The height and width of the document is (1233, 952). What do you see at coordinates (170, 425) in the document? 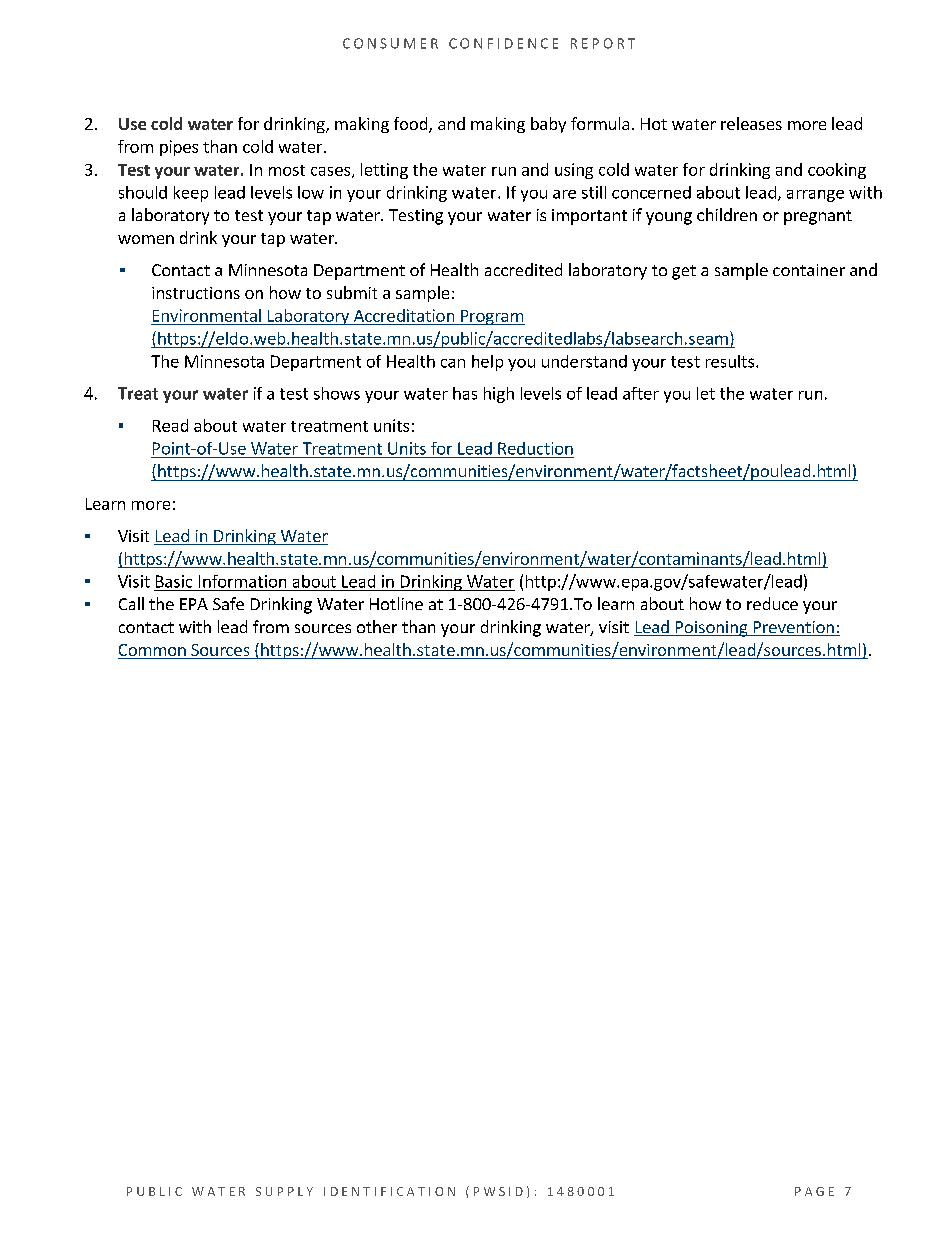
I see `Read` at bounding box center [170, 425].
